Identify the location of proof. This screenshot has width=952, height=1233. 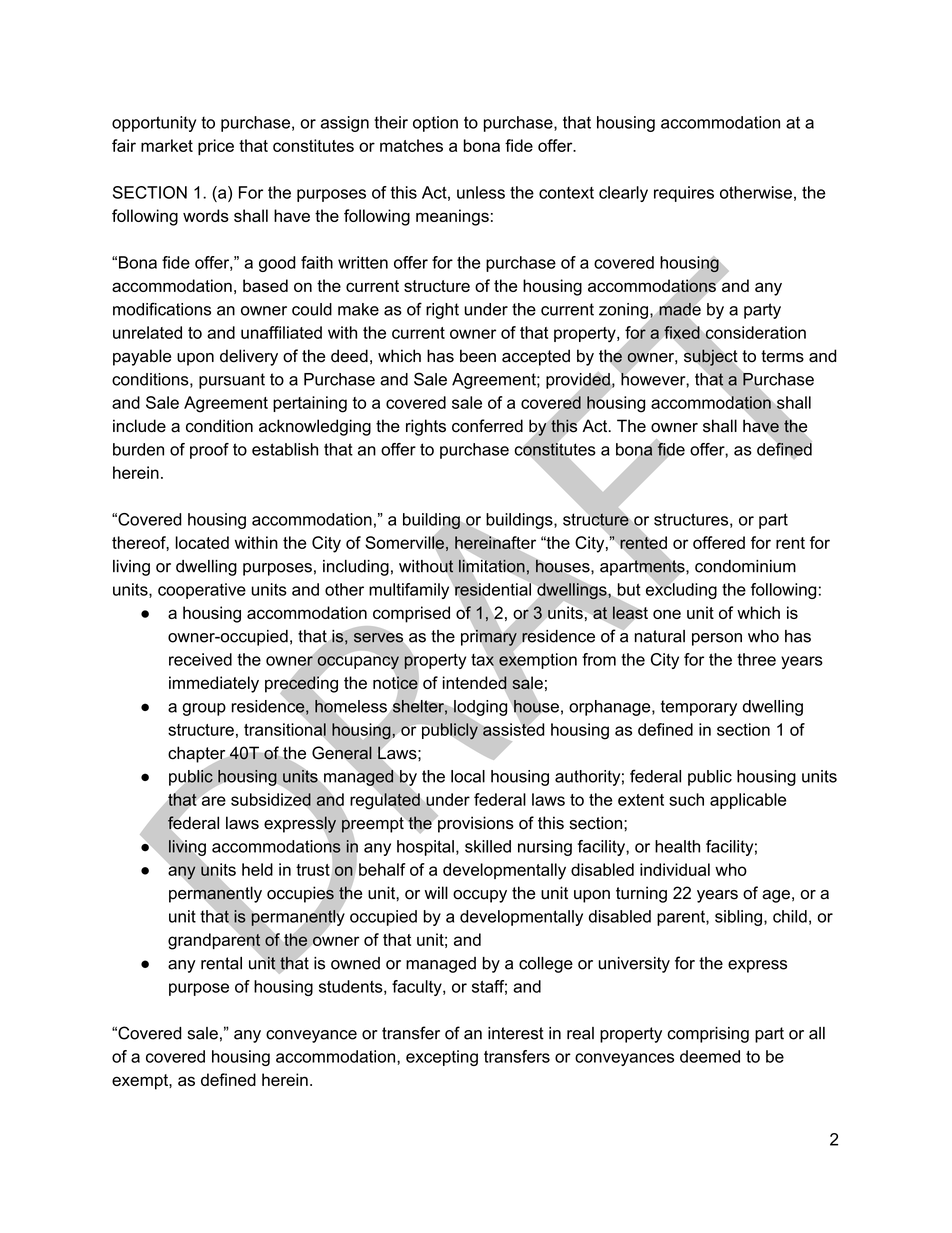
(209, 451).
